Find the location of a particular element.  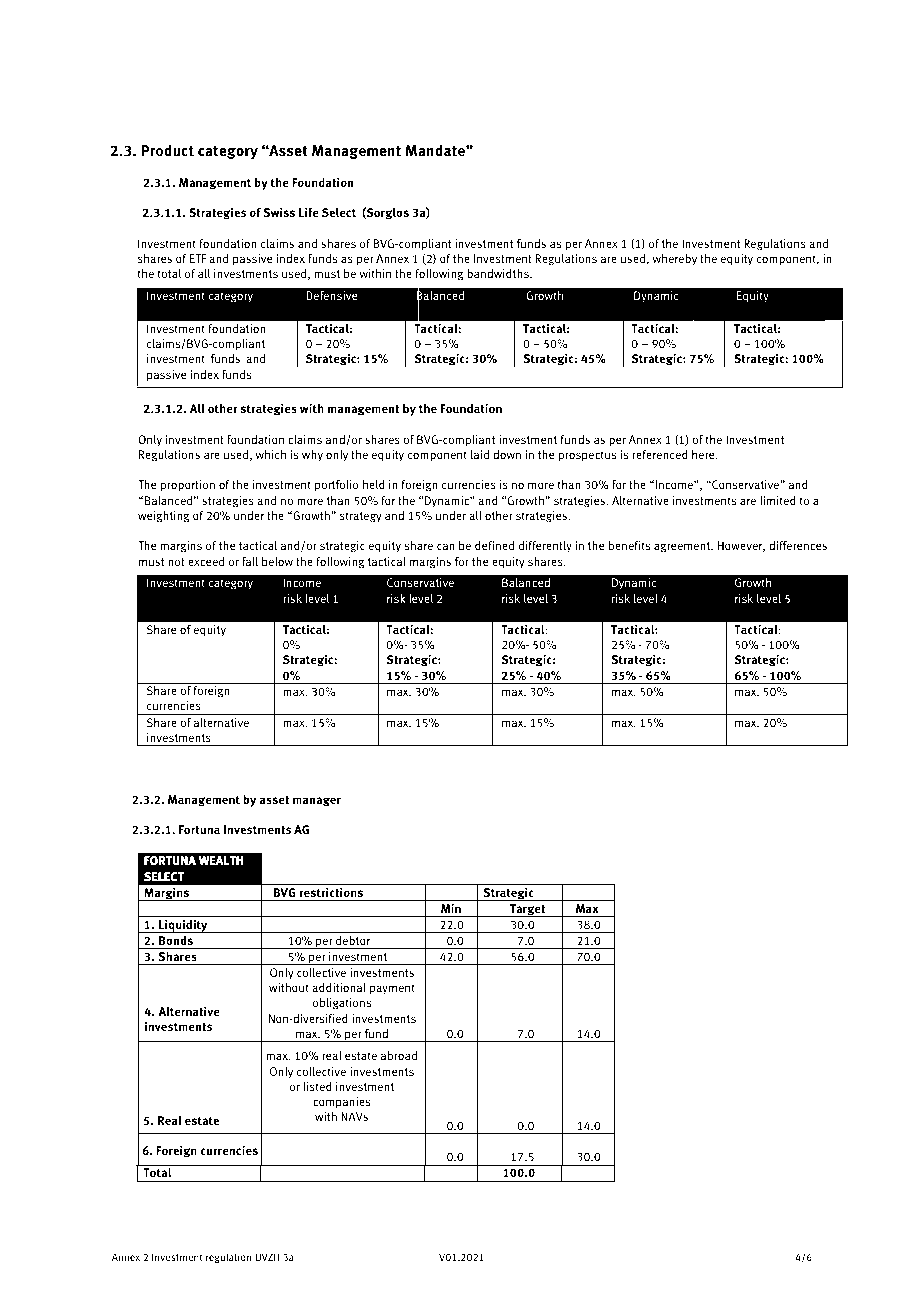

prospectus is located at coordinates (587, 456).
